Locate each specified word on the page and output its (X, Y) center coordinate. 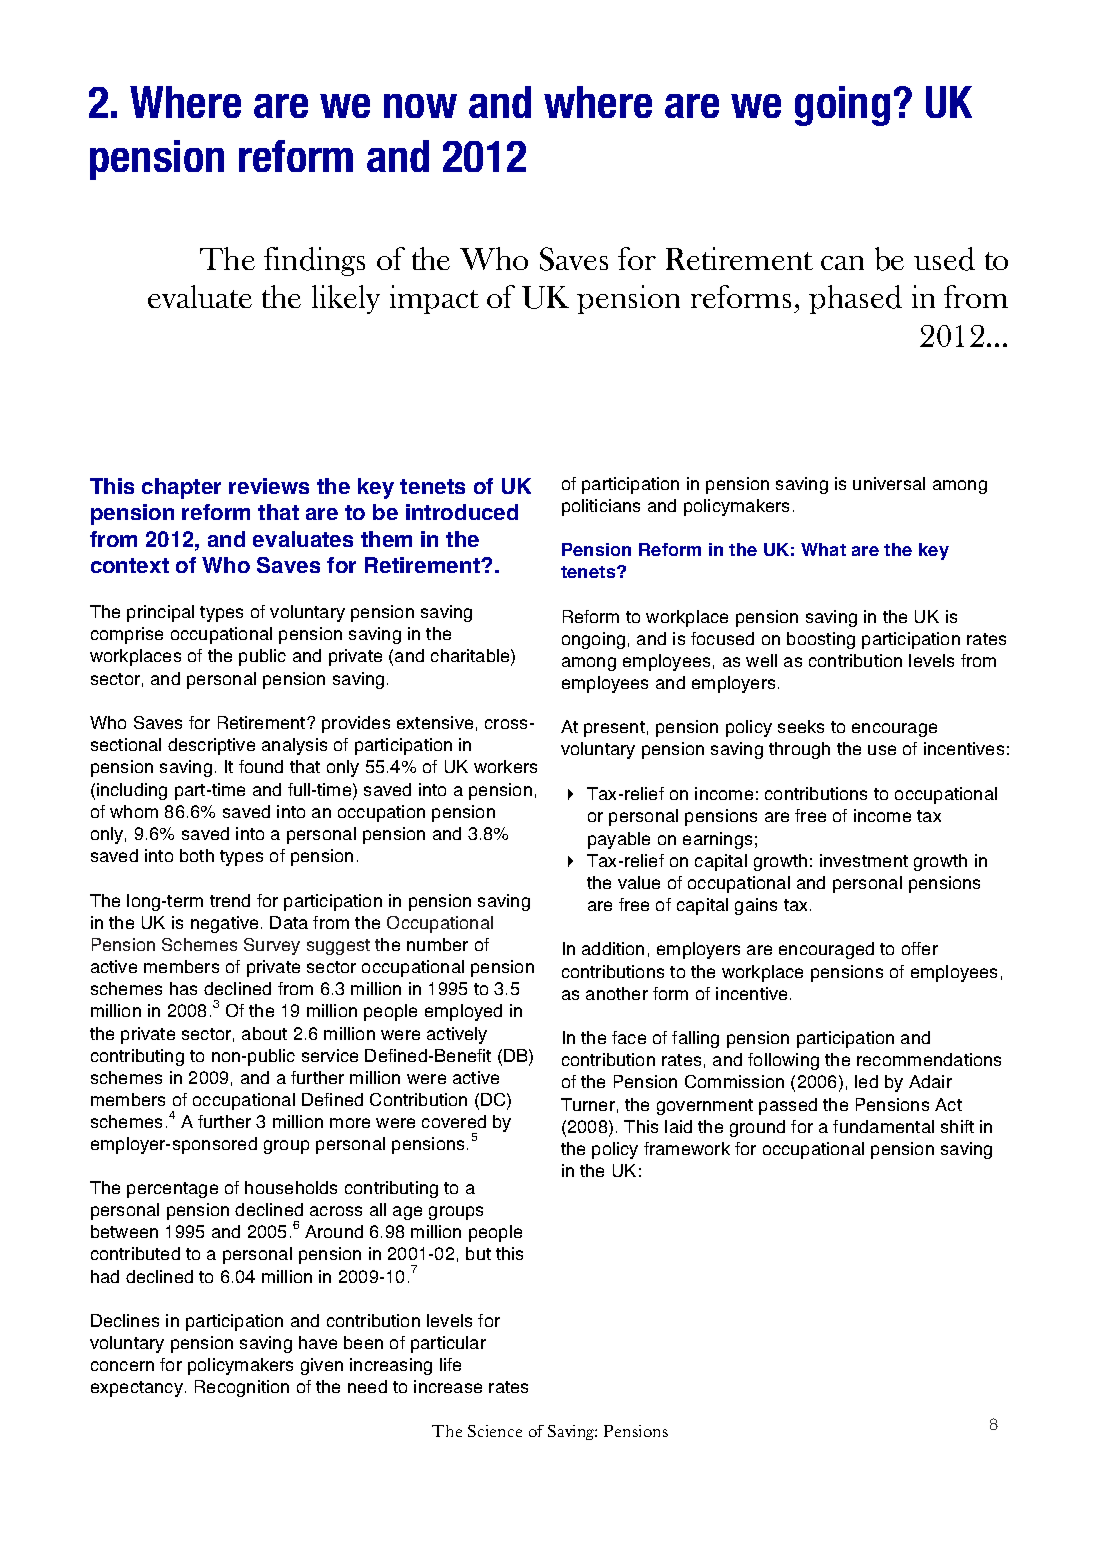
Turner (588, 1104)
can (842, 263)
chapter (181, 488)
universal (889, 483)
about (264, 1033)
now (420, 106)
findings (314, 261)
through (799, 750)
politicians (601, 507)
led (866, 1081)
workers (505, 766)
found (261, 766)
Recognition (242, 1388)
